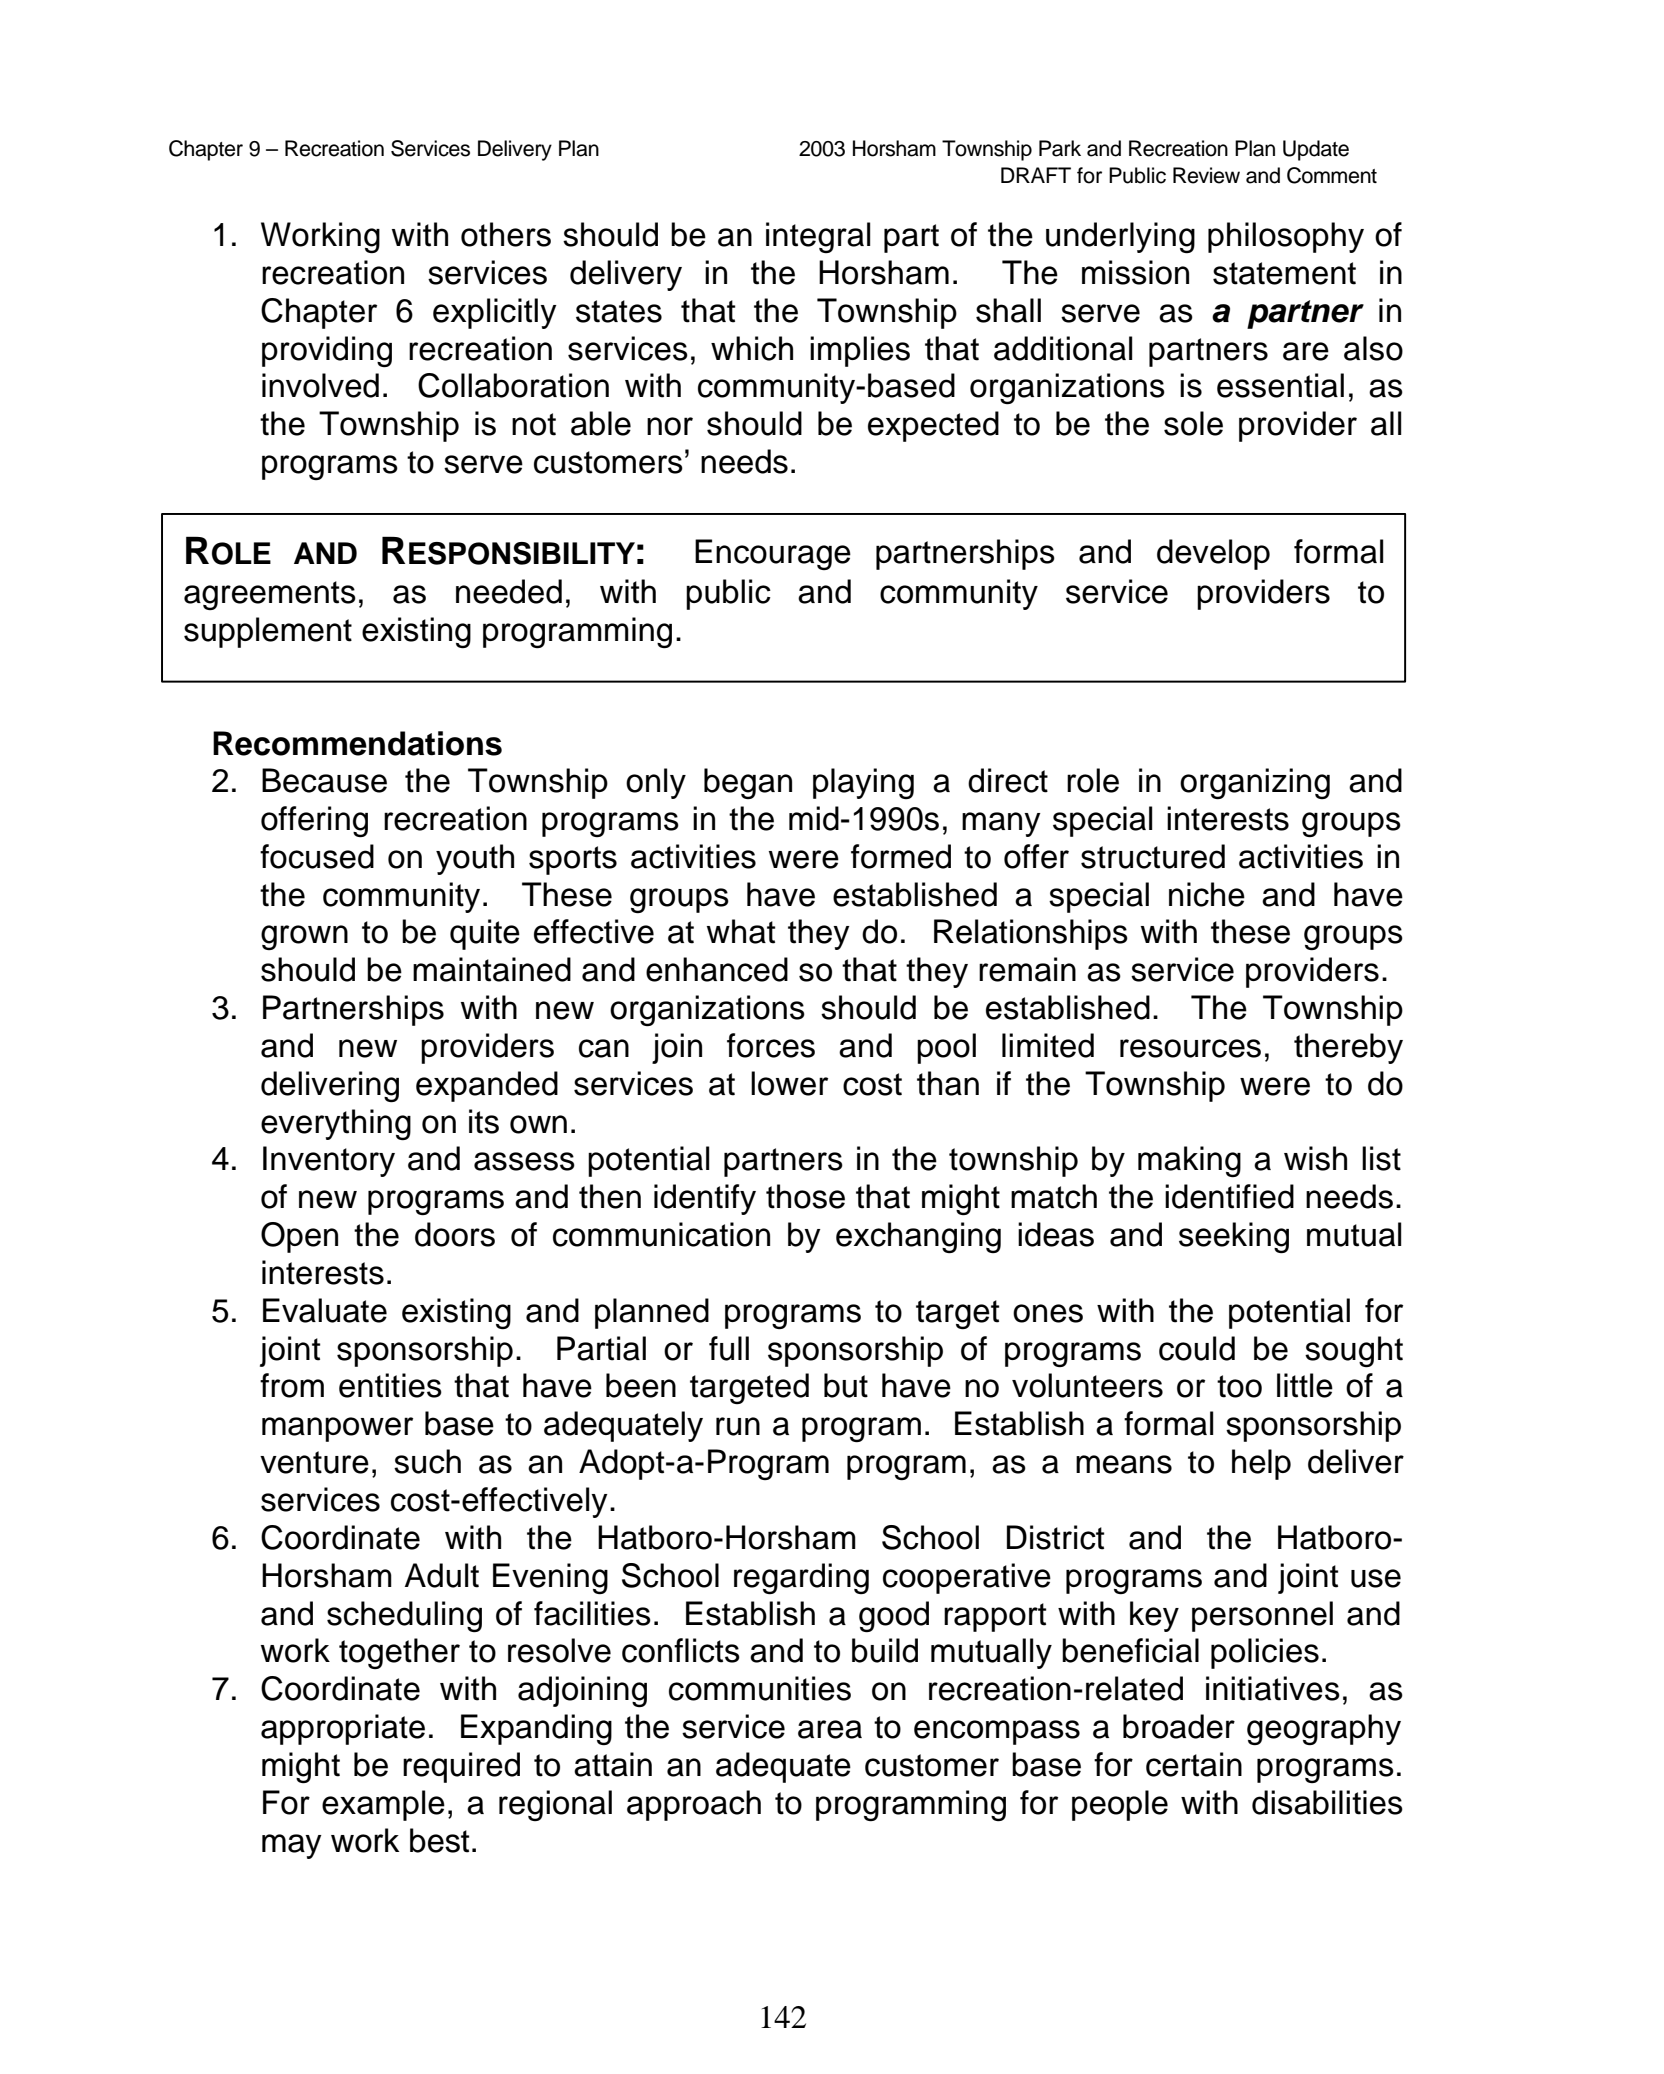 The height and width of the page is (2074, 1664). I want to click on help, so click(1261, 1464).
